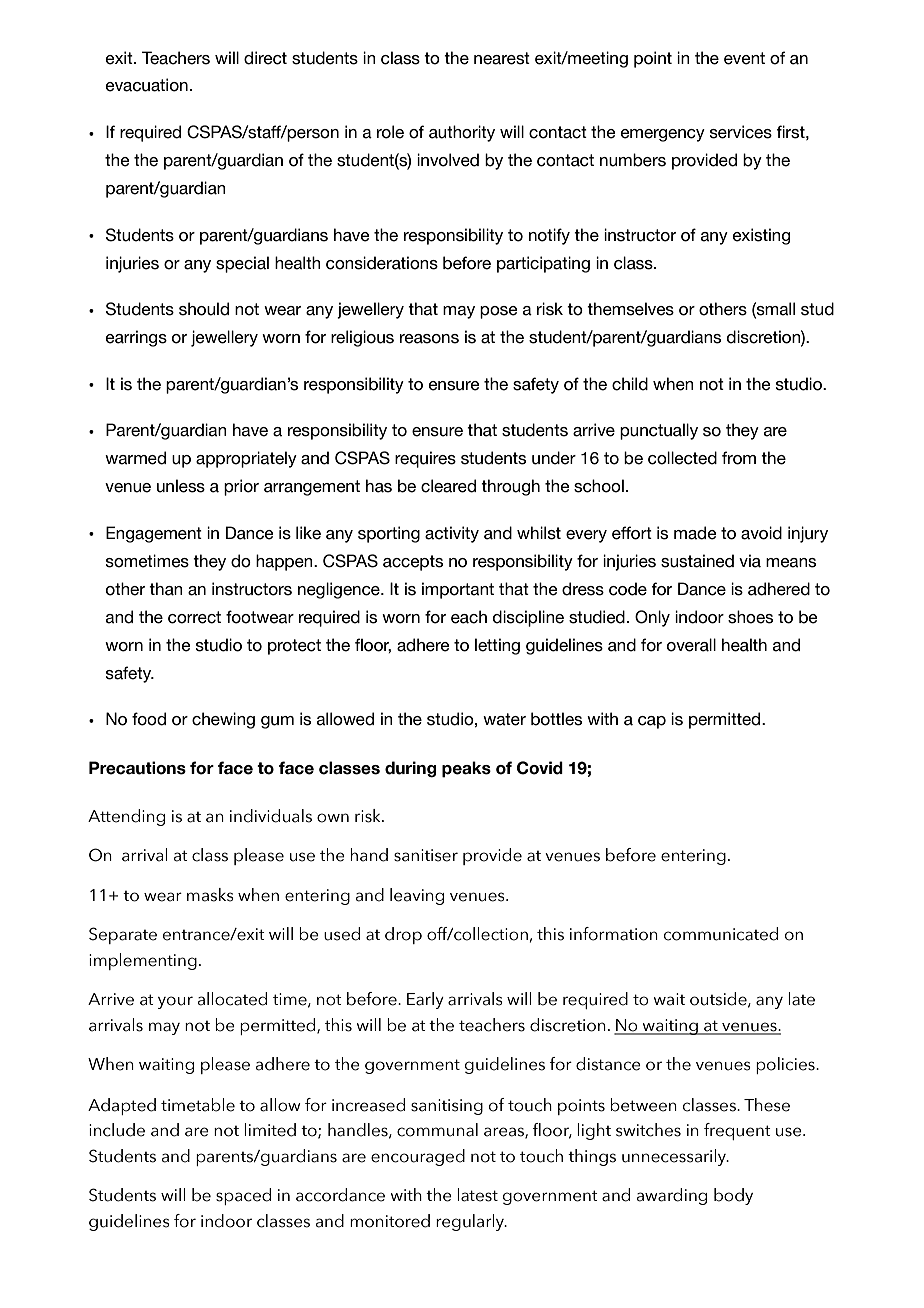  What do you see at coordinates (243, 1196) in the screenshot?
I see `spaced` at bounding box center [243, 1196].
